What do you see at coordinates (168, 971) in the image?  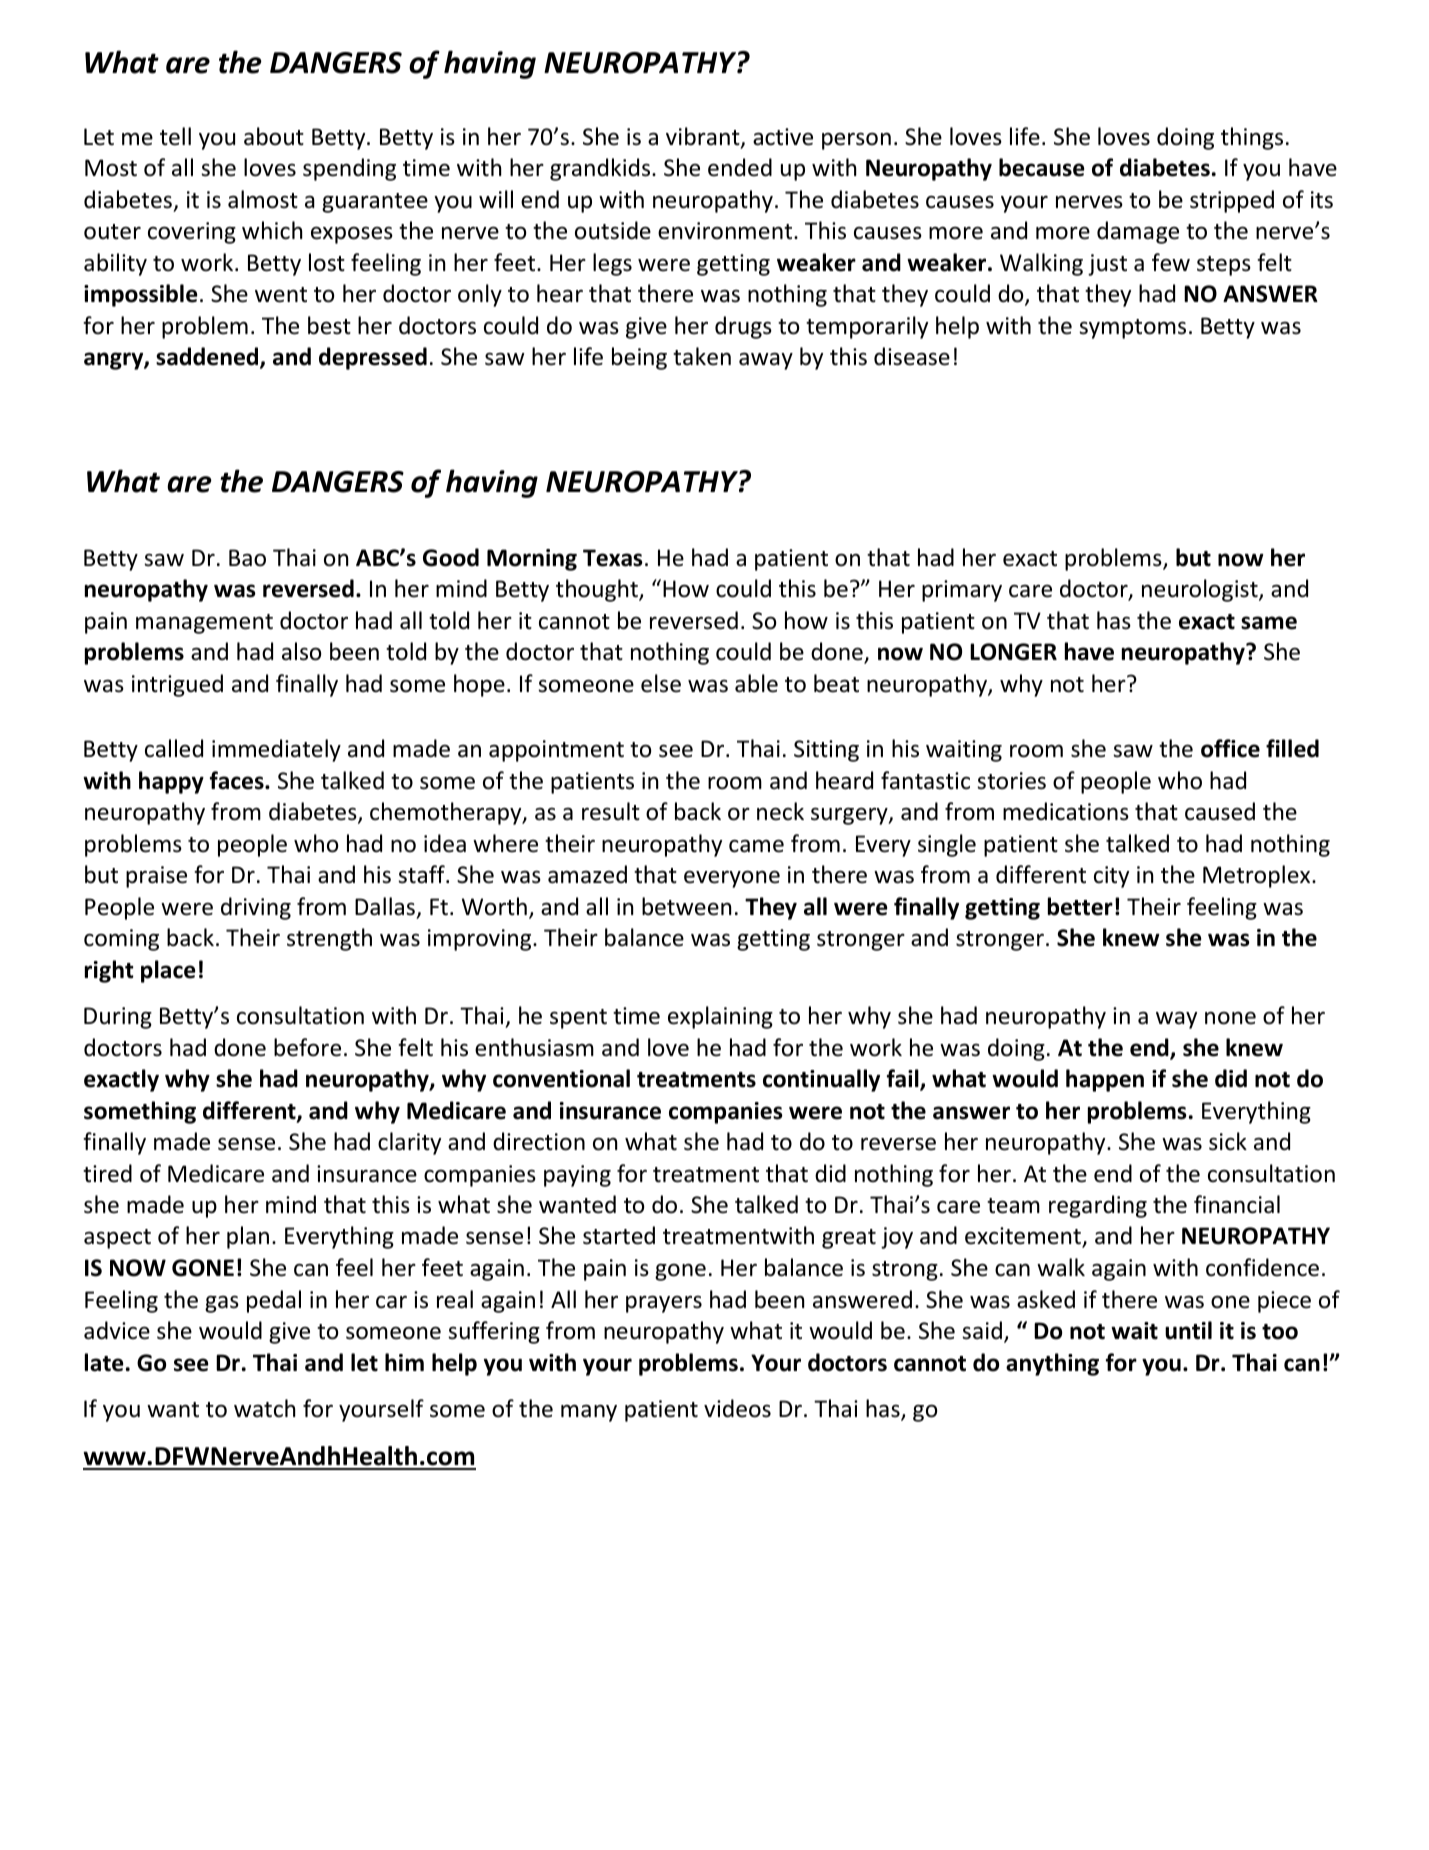 I see `place` at bounding box center [168, 971].
